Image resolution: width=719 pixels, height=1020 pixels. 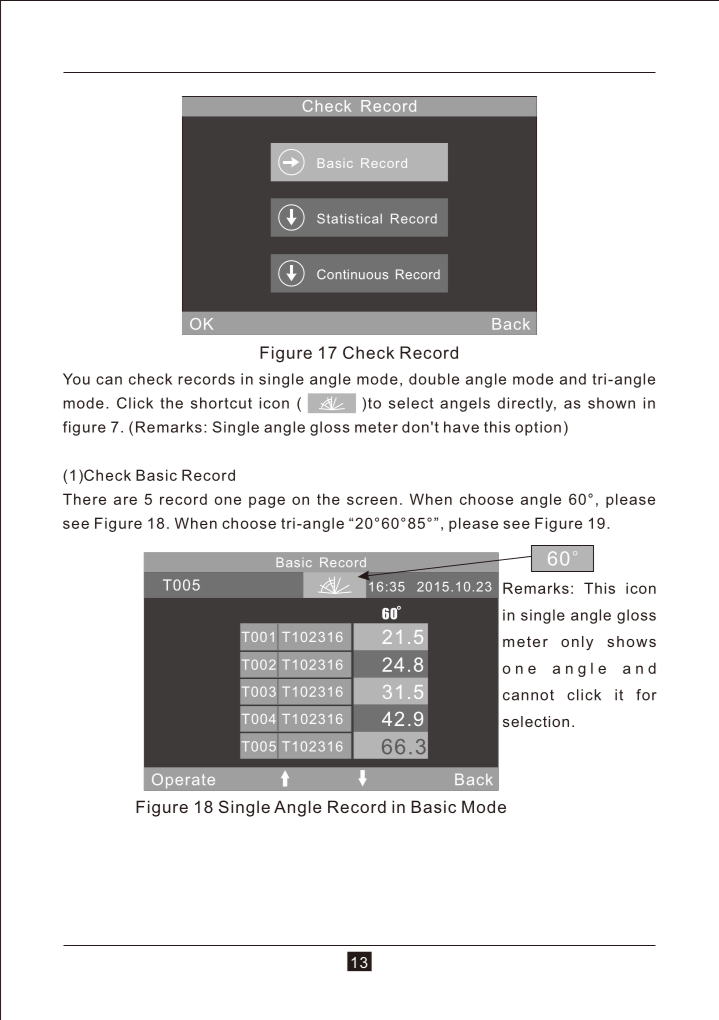 I want to click on double, so click(x=434, y=379).
